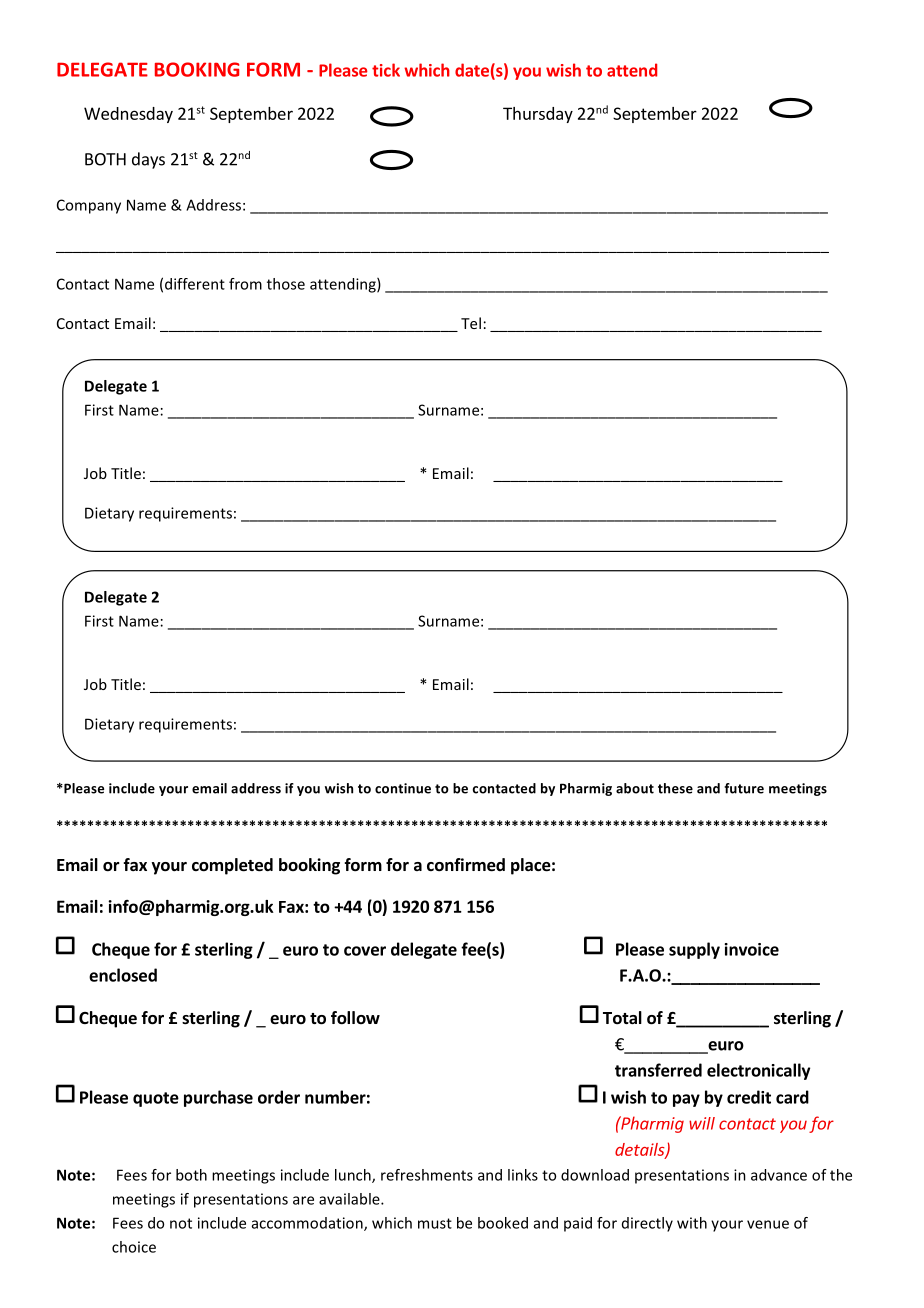 The width and height of the page is (924, 1308). What do you see at coordinates (692, 1223) in the page?
I see `with` at bounding box center [692, 1223].
